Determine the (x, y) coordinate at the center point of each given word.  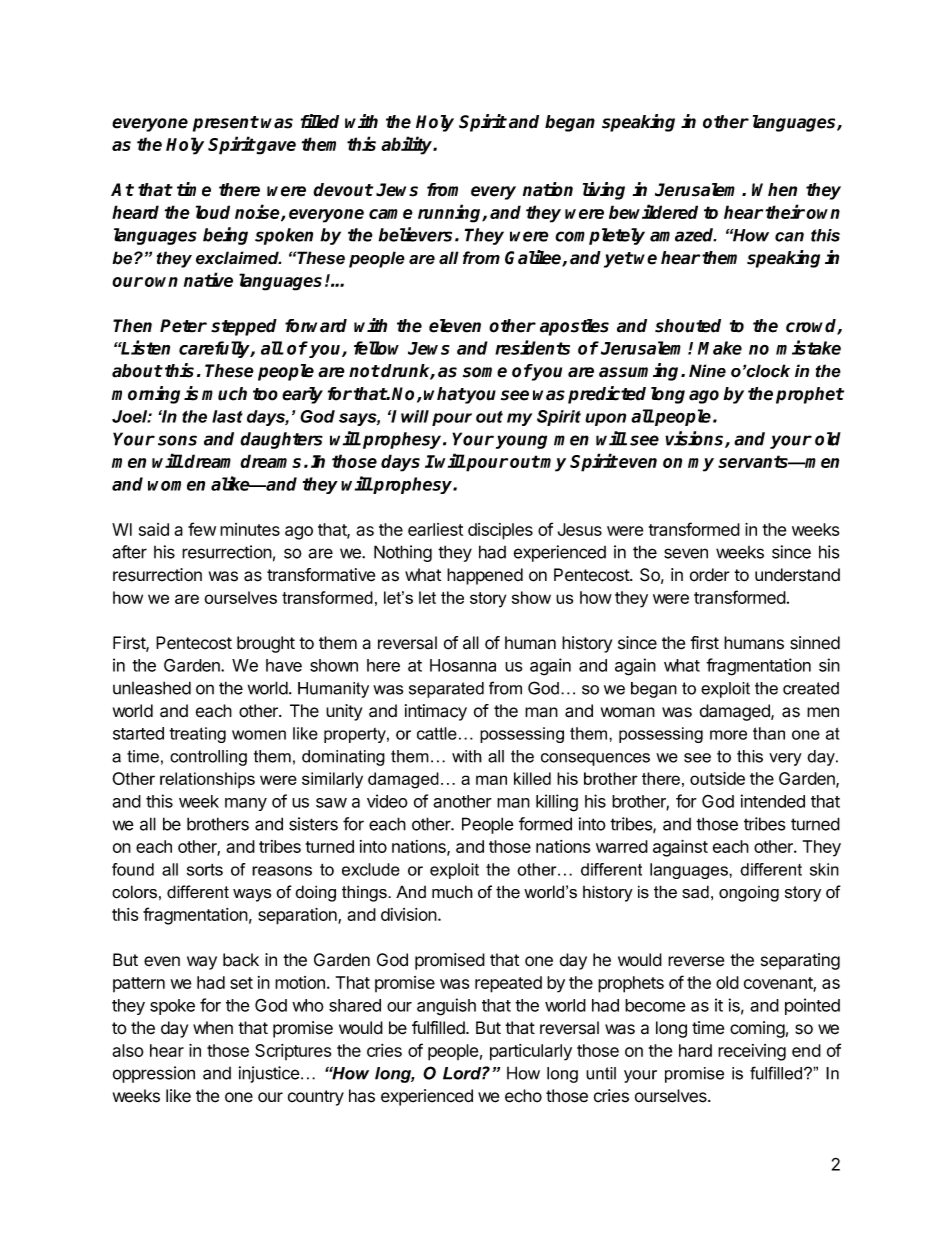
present (226, 124)
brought (266, 644)
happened (485, 576)
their (785, 211)
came (391, 214)
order (710, 575)
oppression (154, 1074)
